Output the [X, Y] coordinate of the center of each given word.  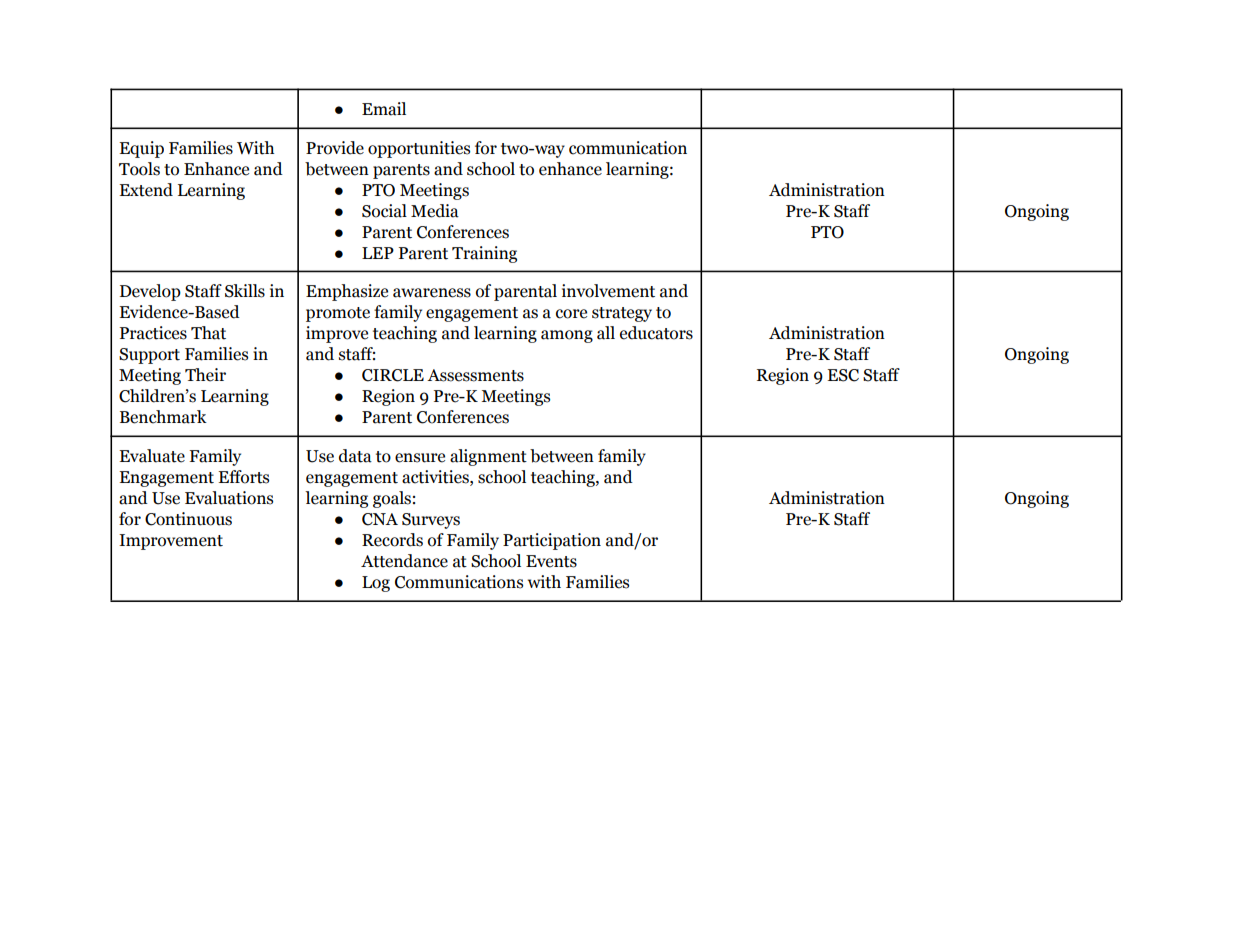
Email [384, 109]
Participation [552, 541]
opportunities [419, 149]
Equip [141, 149]
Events [551, 561]
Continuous [188, 519]
